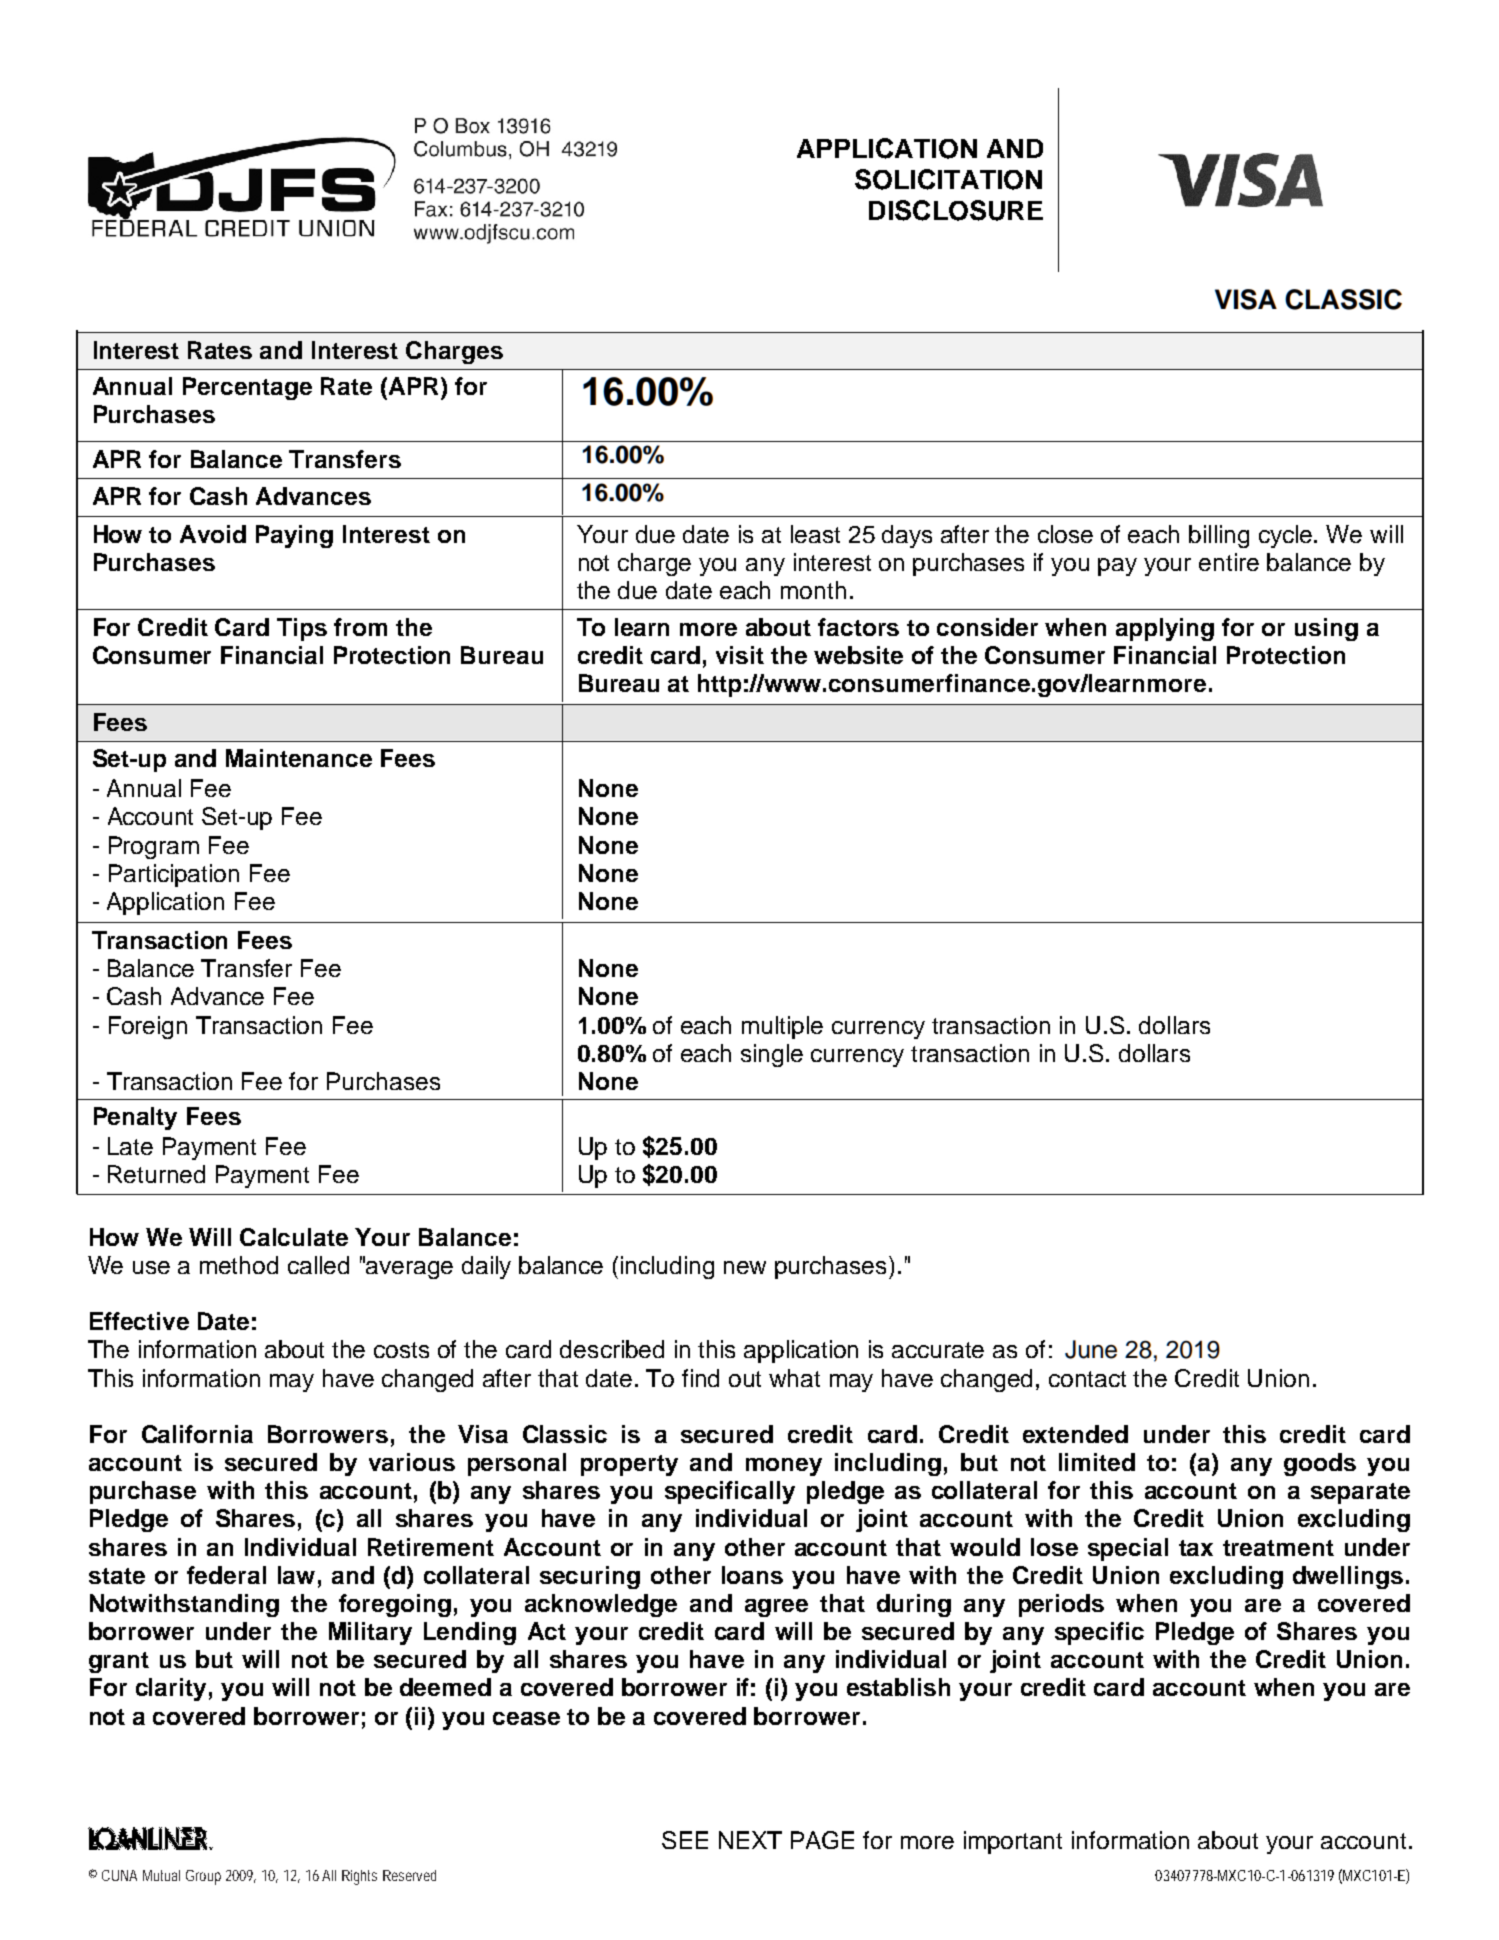 The height and width of the image is (1940, 1499). I want to click on Percentage, so click(247, 388).
